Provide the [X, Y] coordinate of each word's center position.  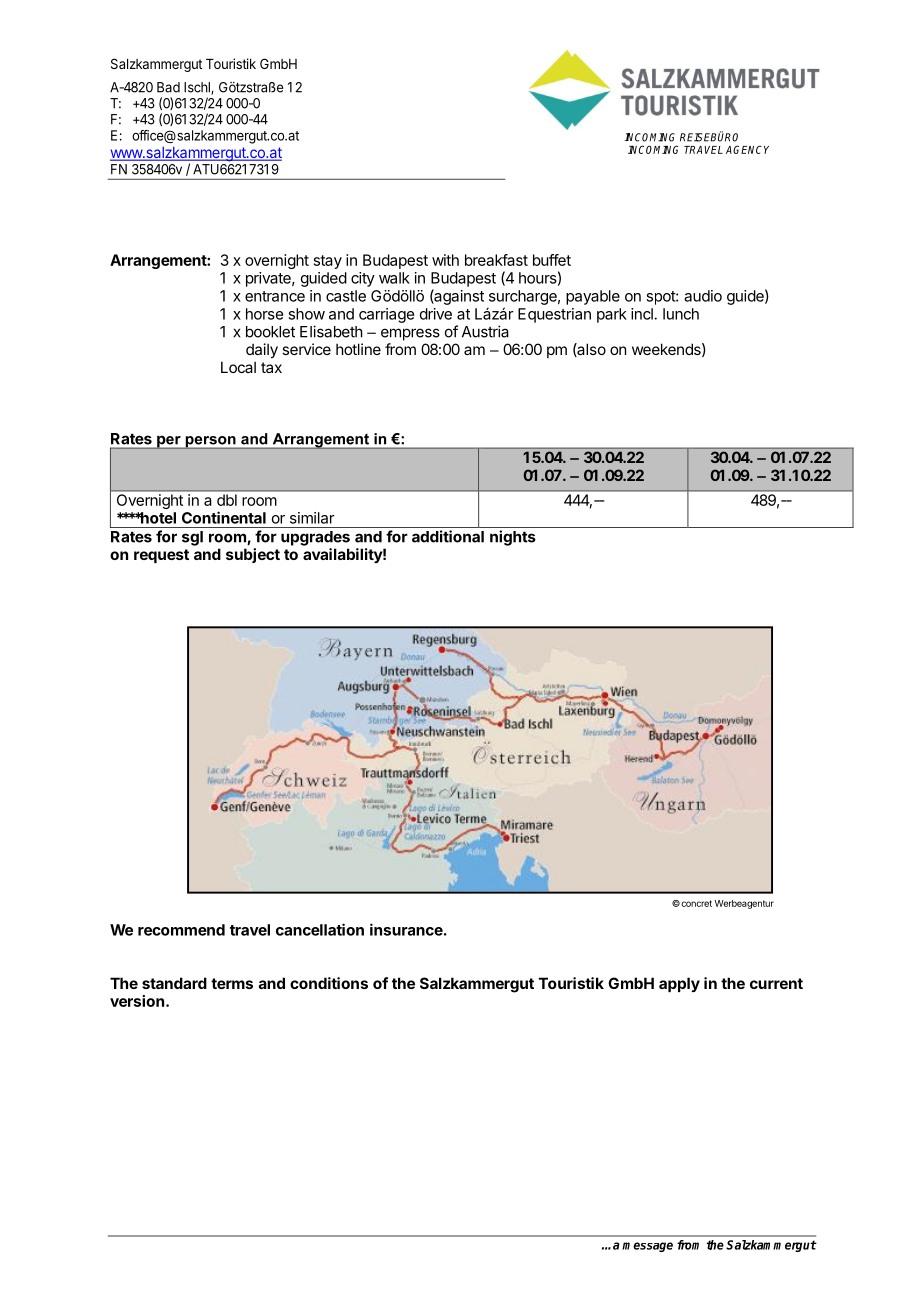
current [776, 983]
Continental [224, 517]
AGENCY [747, 149]
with [445, 260]
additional [448, 536]
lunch [681, 314]
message [647, 1247]
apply [679, 984]
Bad [168, 87]
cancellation [320, 929]
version [137, 1001]
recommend [181, 930]
